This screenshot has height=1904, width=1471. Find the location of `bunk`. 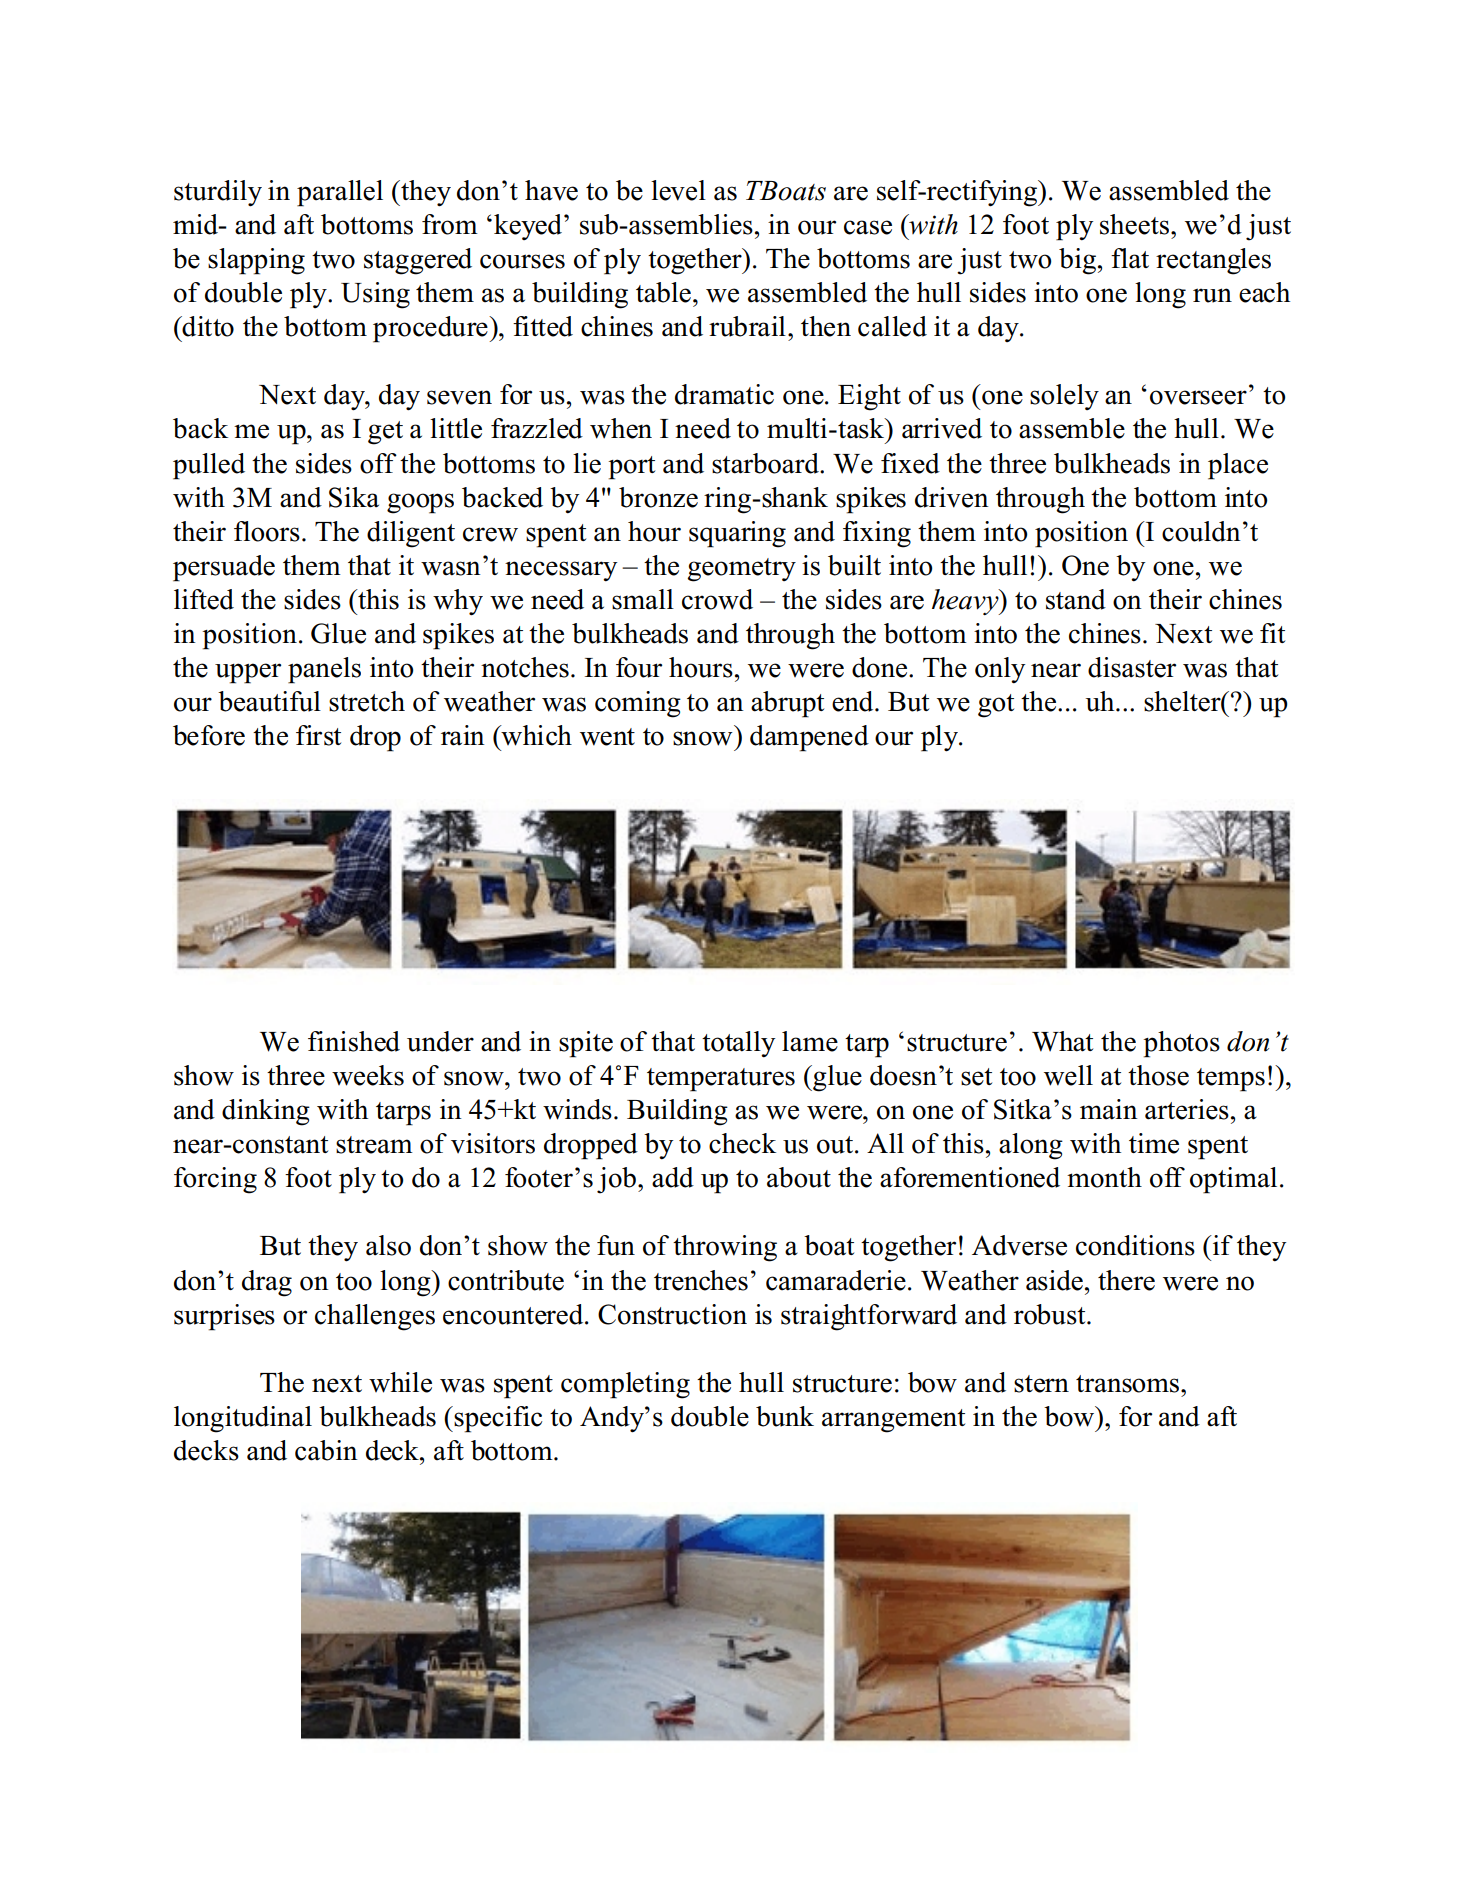

bunk is located at coordinates (785, 1416).
